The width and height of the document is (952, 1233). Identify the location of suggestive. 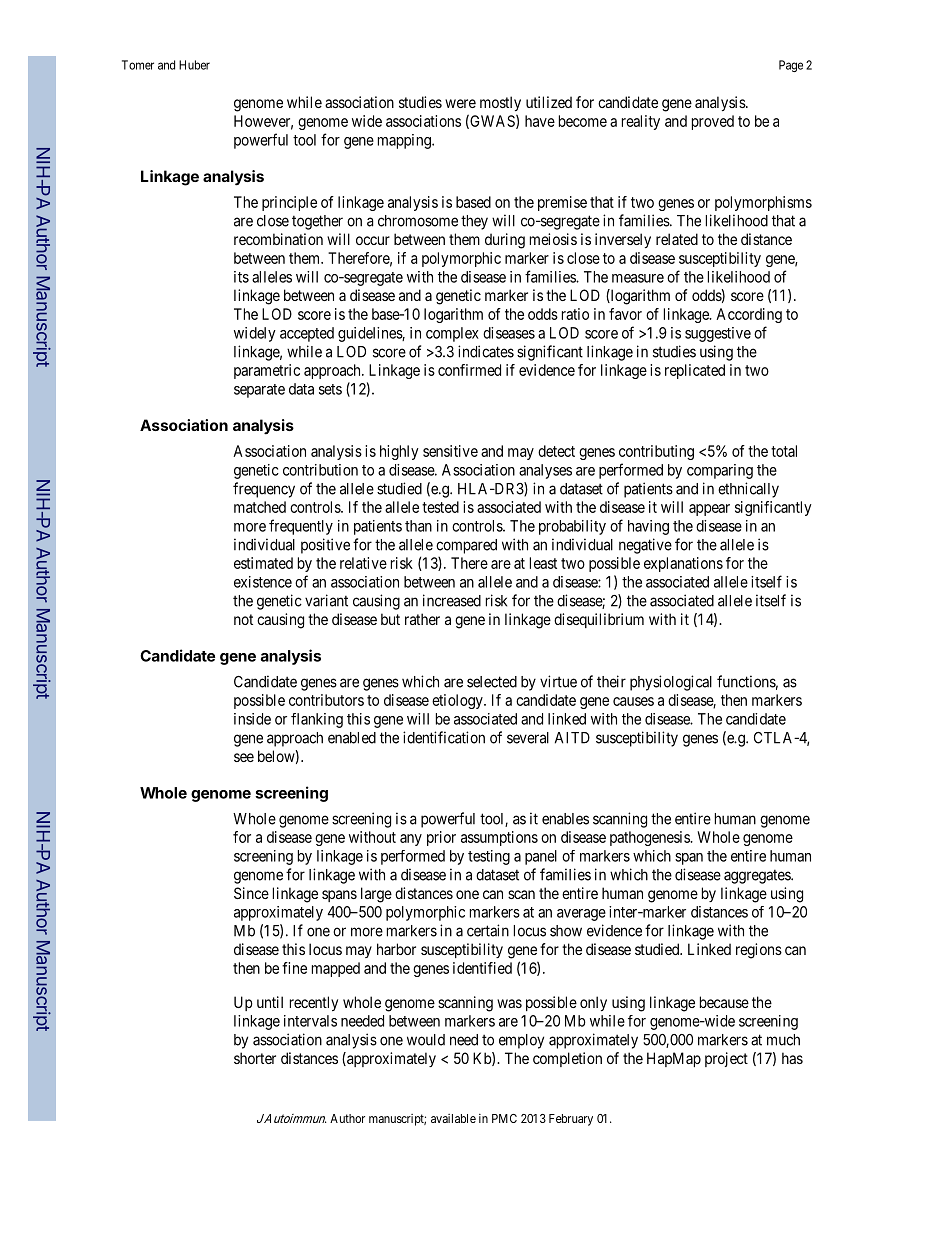
(718, 334).
